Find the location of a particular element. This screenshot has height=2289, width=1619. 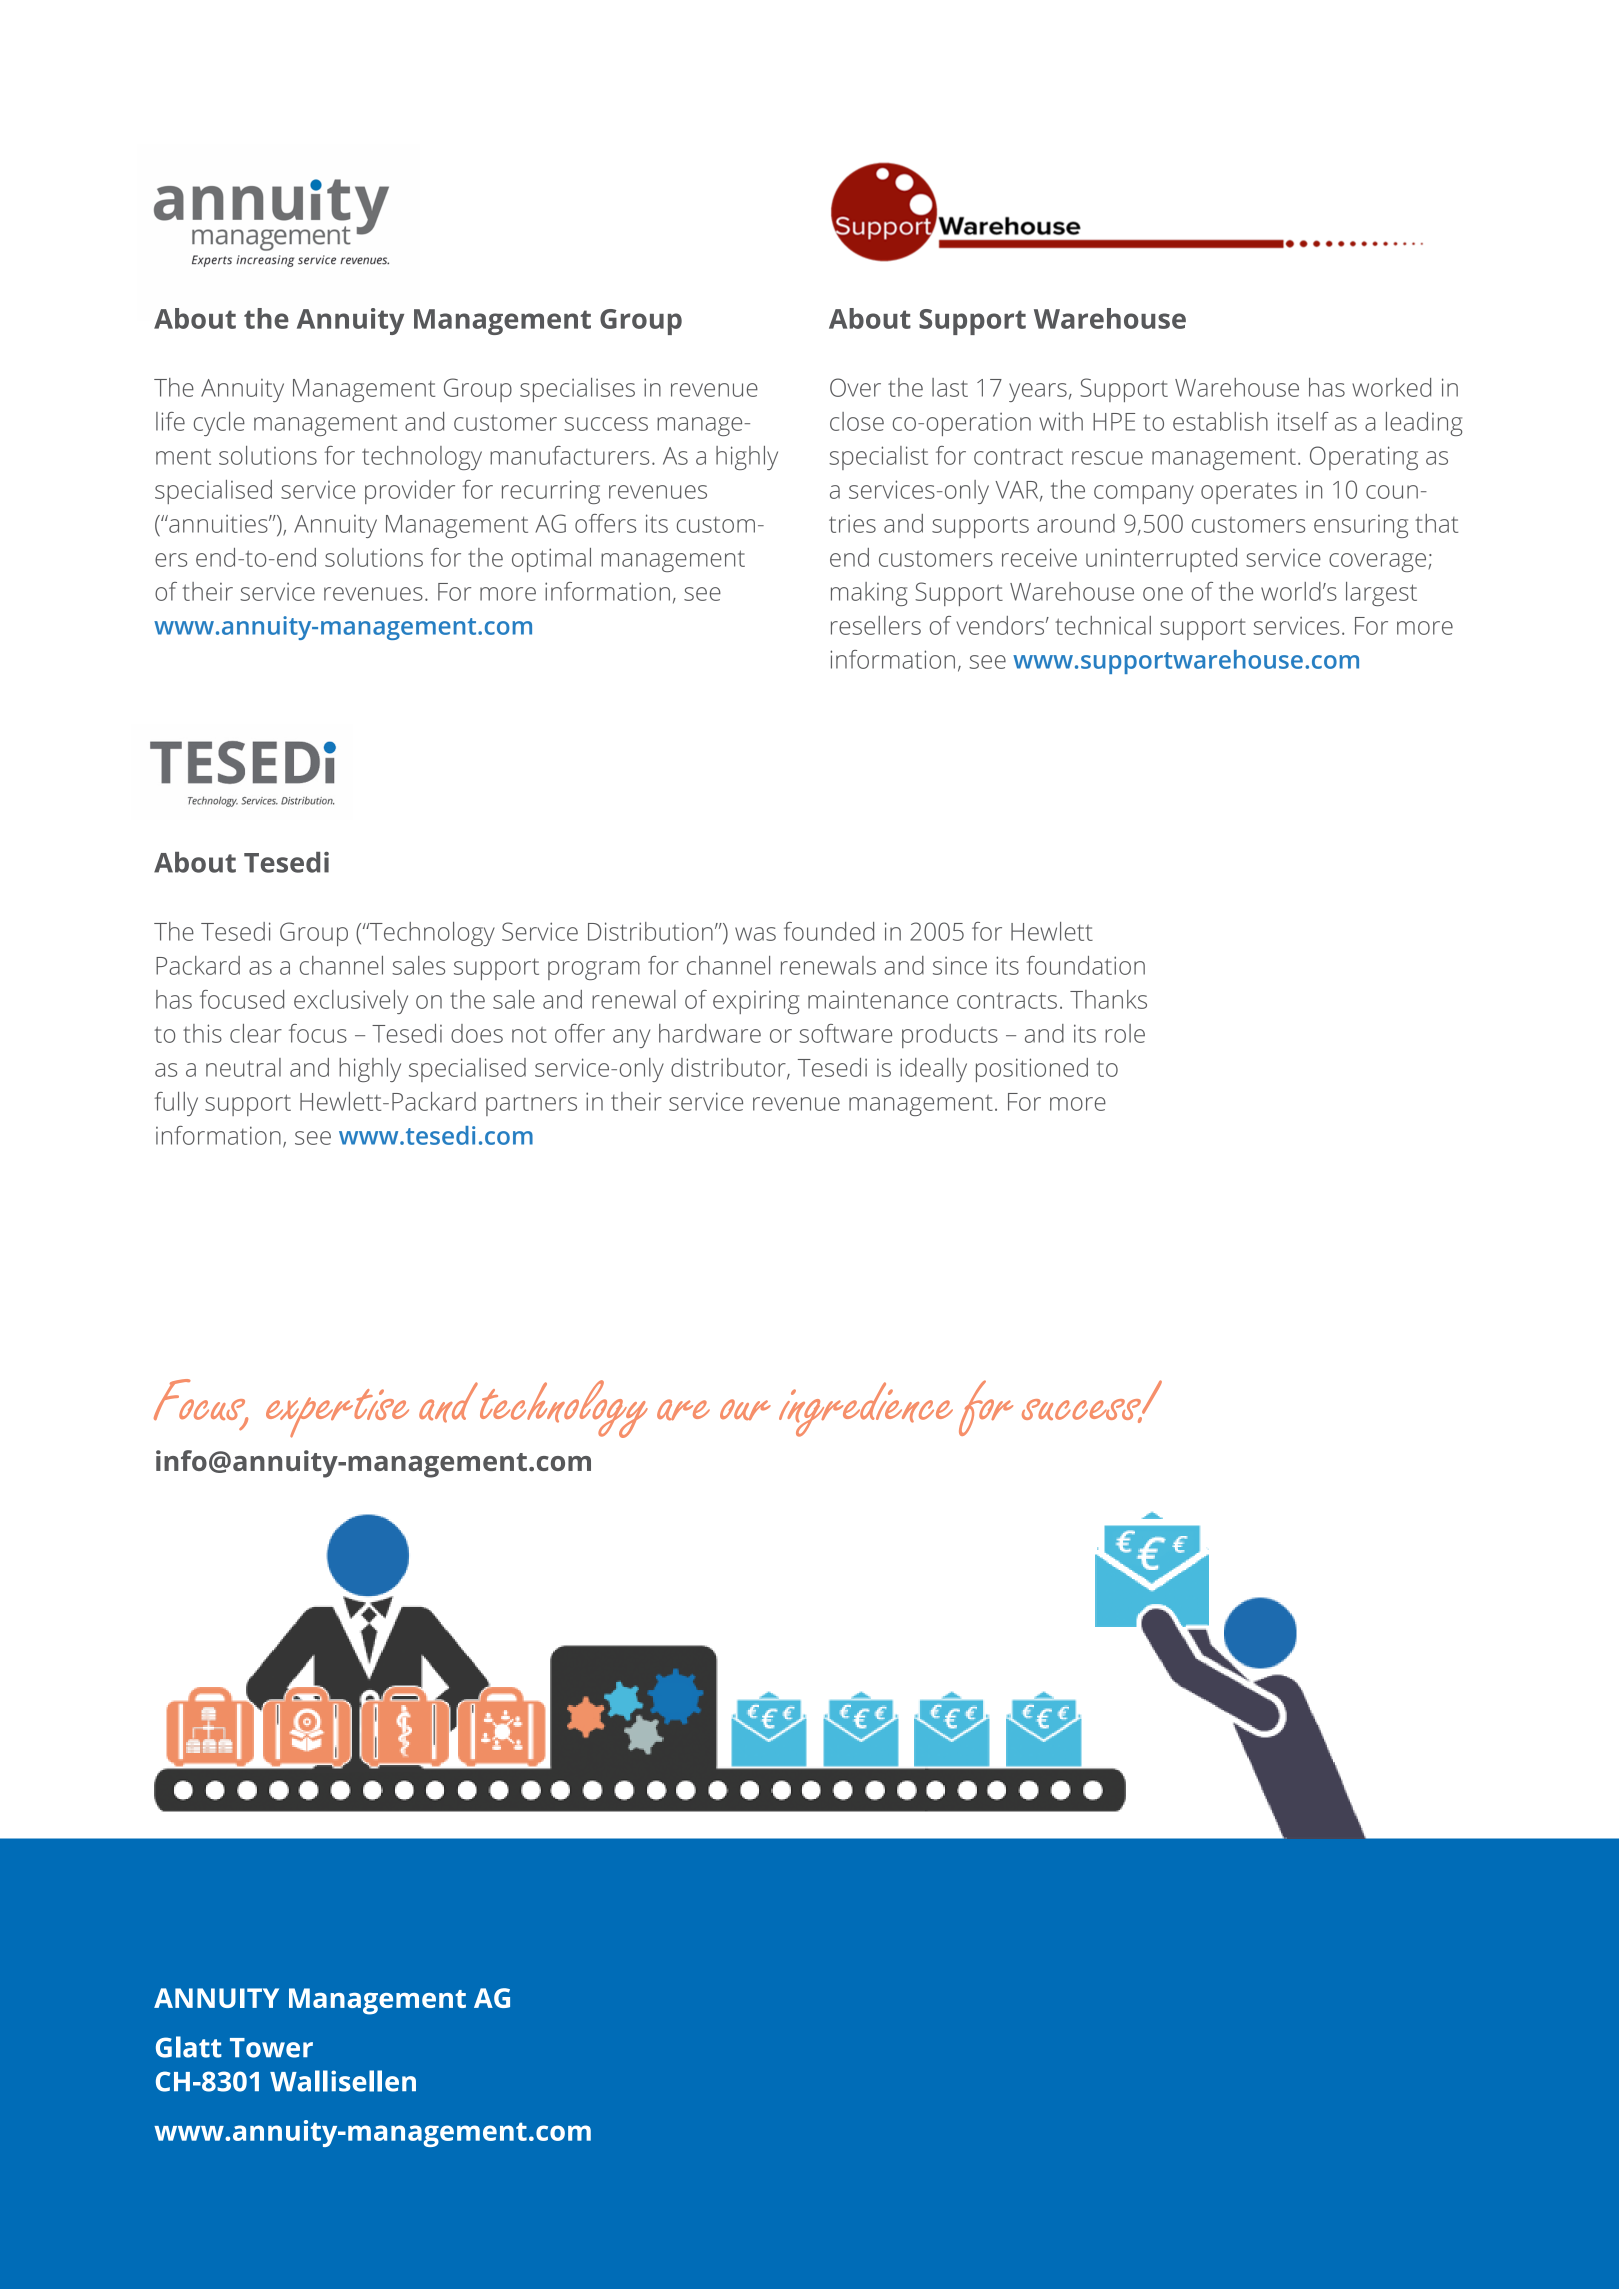

itself is located at coordinates (1303, 421).
